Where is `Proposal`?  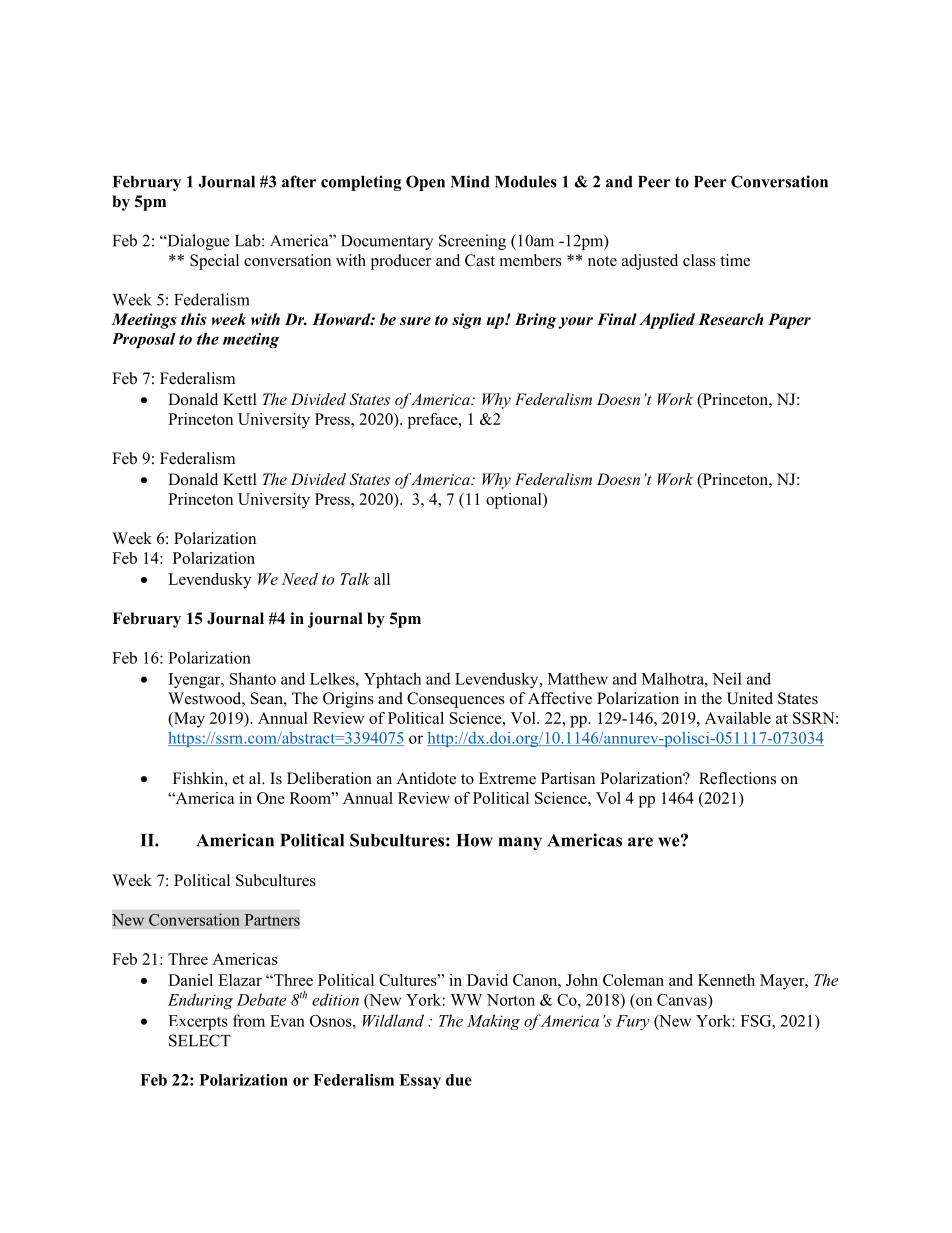
Proposal is located at coordinates (144, 340).
